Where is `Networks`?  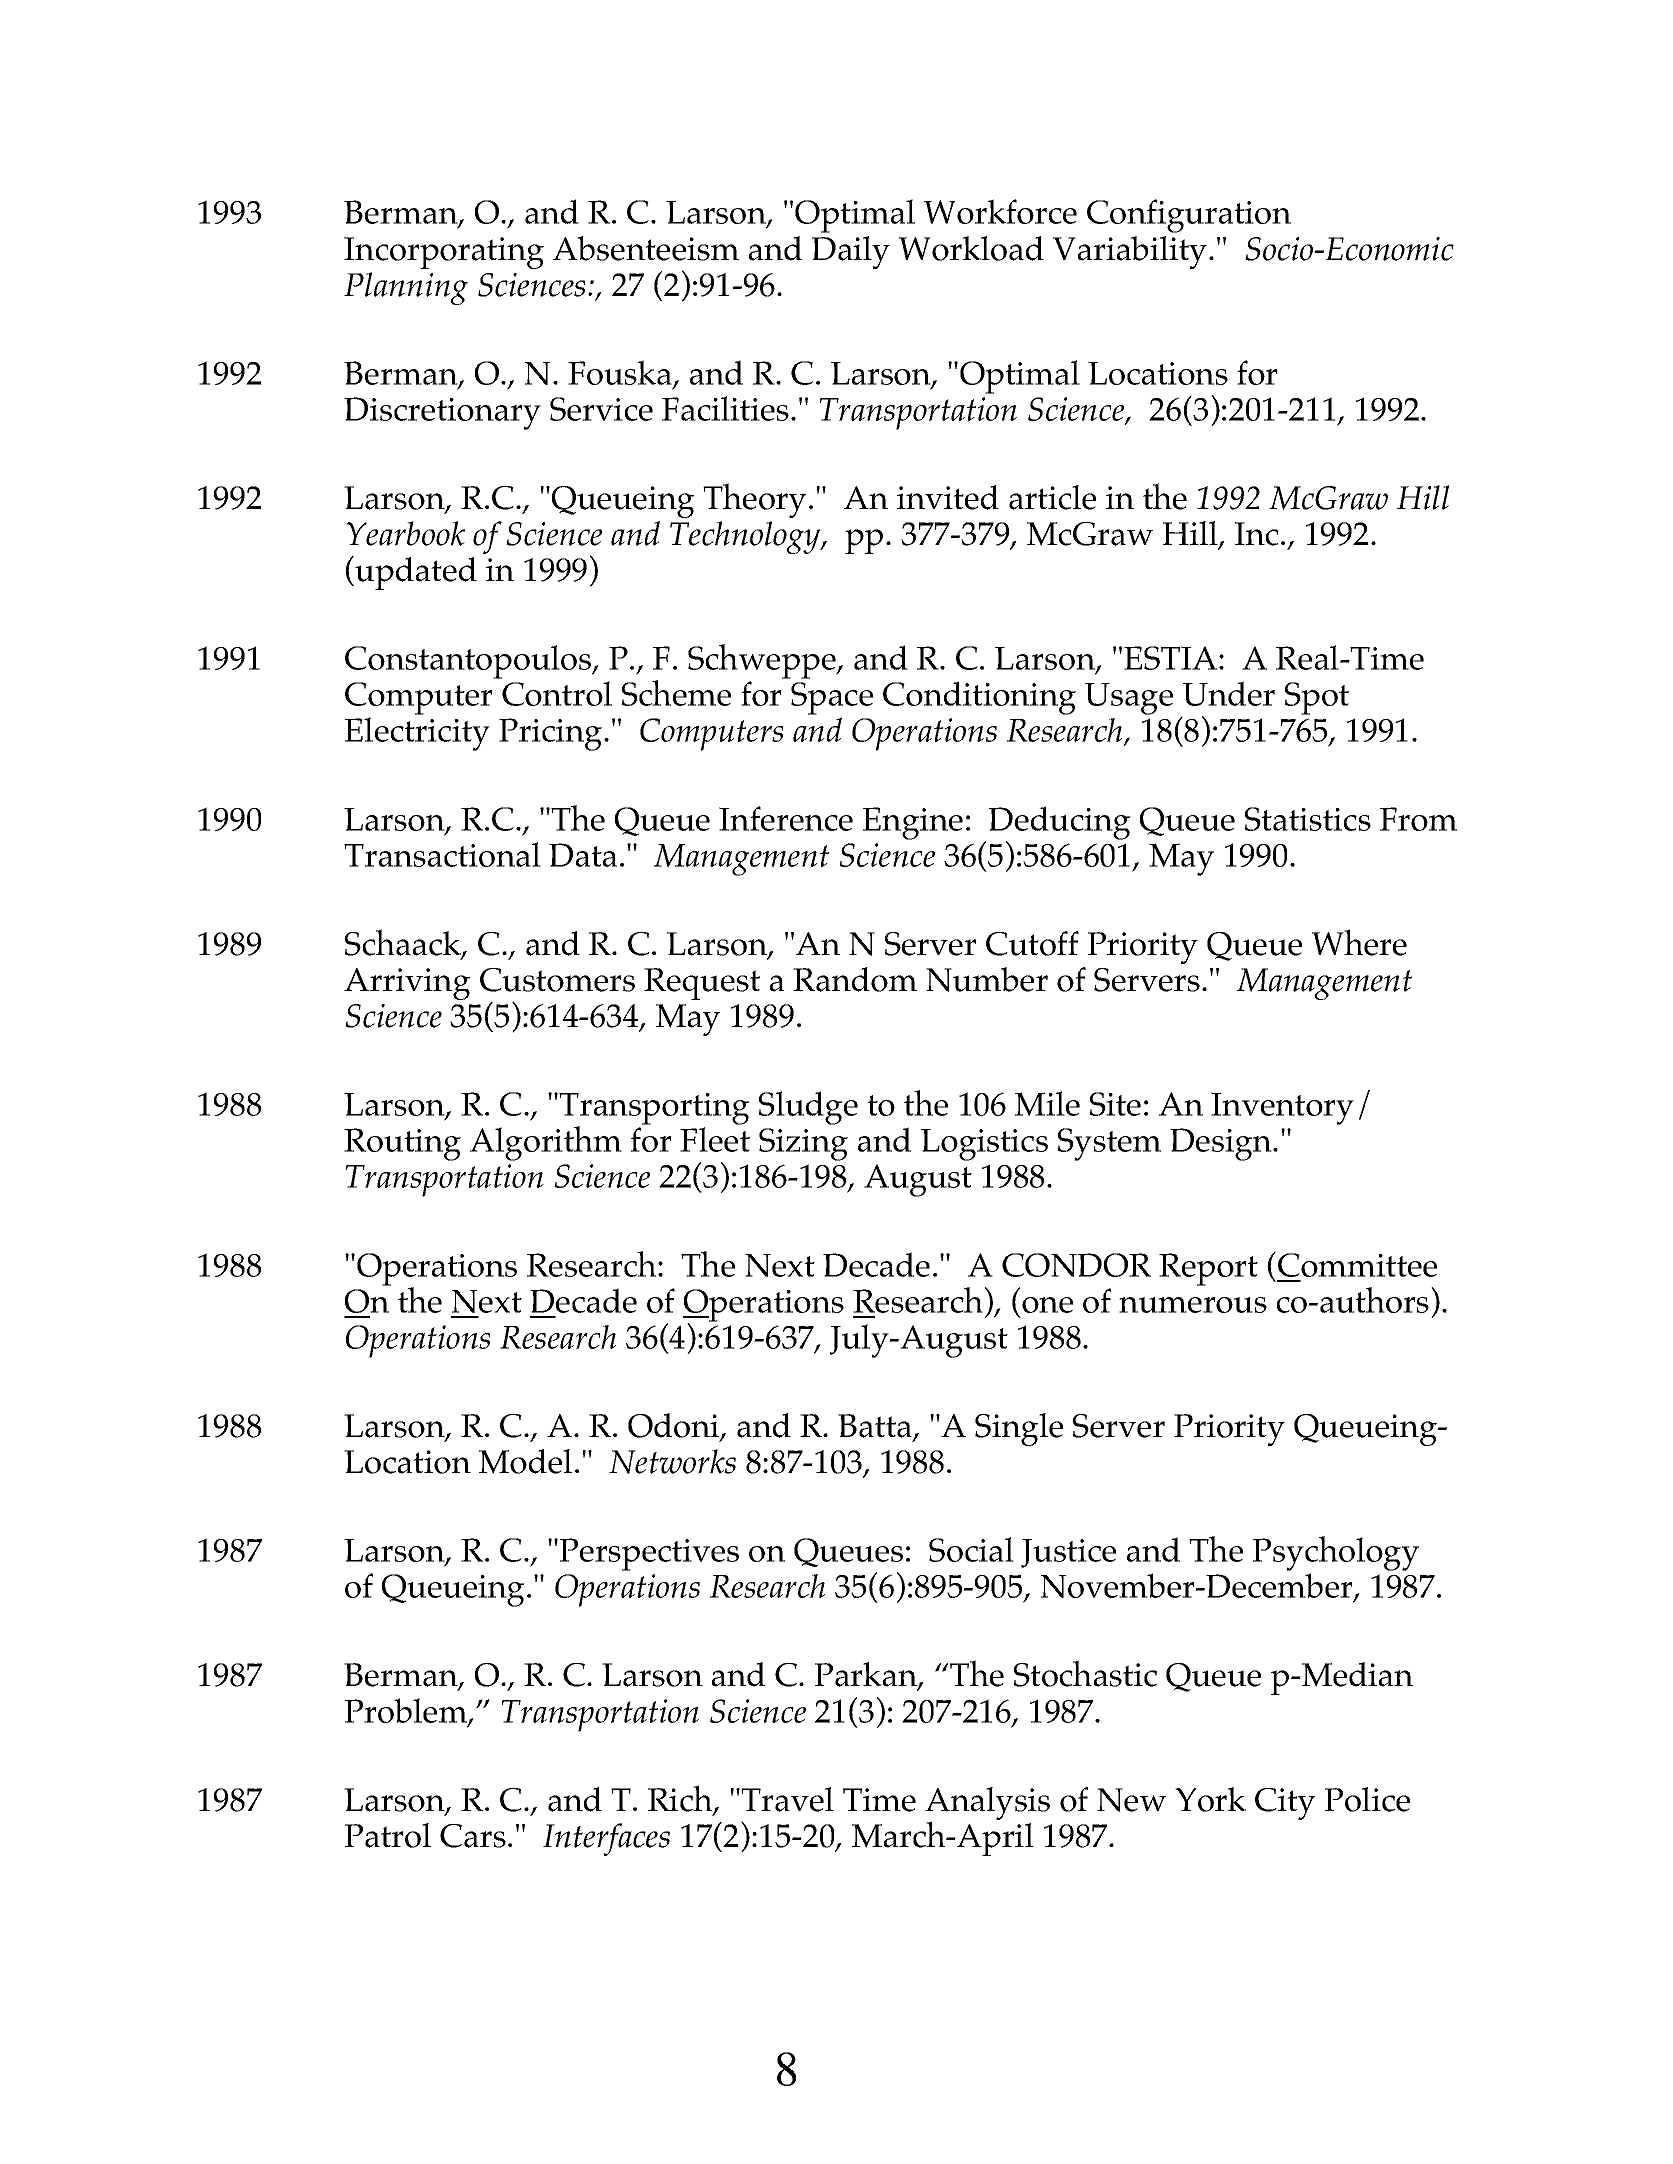
Networks is located at coordinates (672, 1461).
